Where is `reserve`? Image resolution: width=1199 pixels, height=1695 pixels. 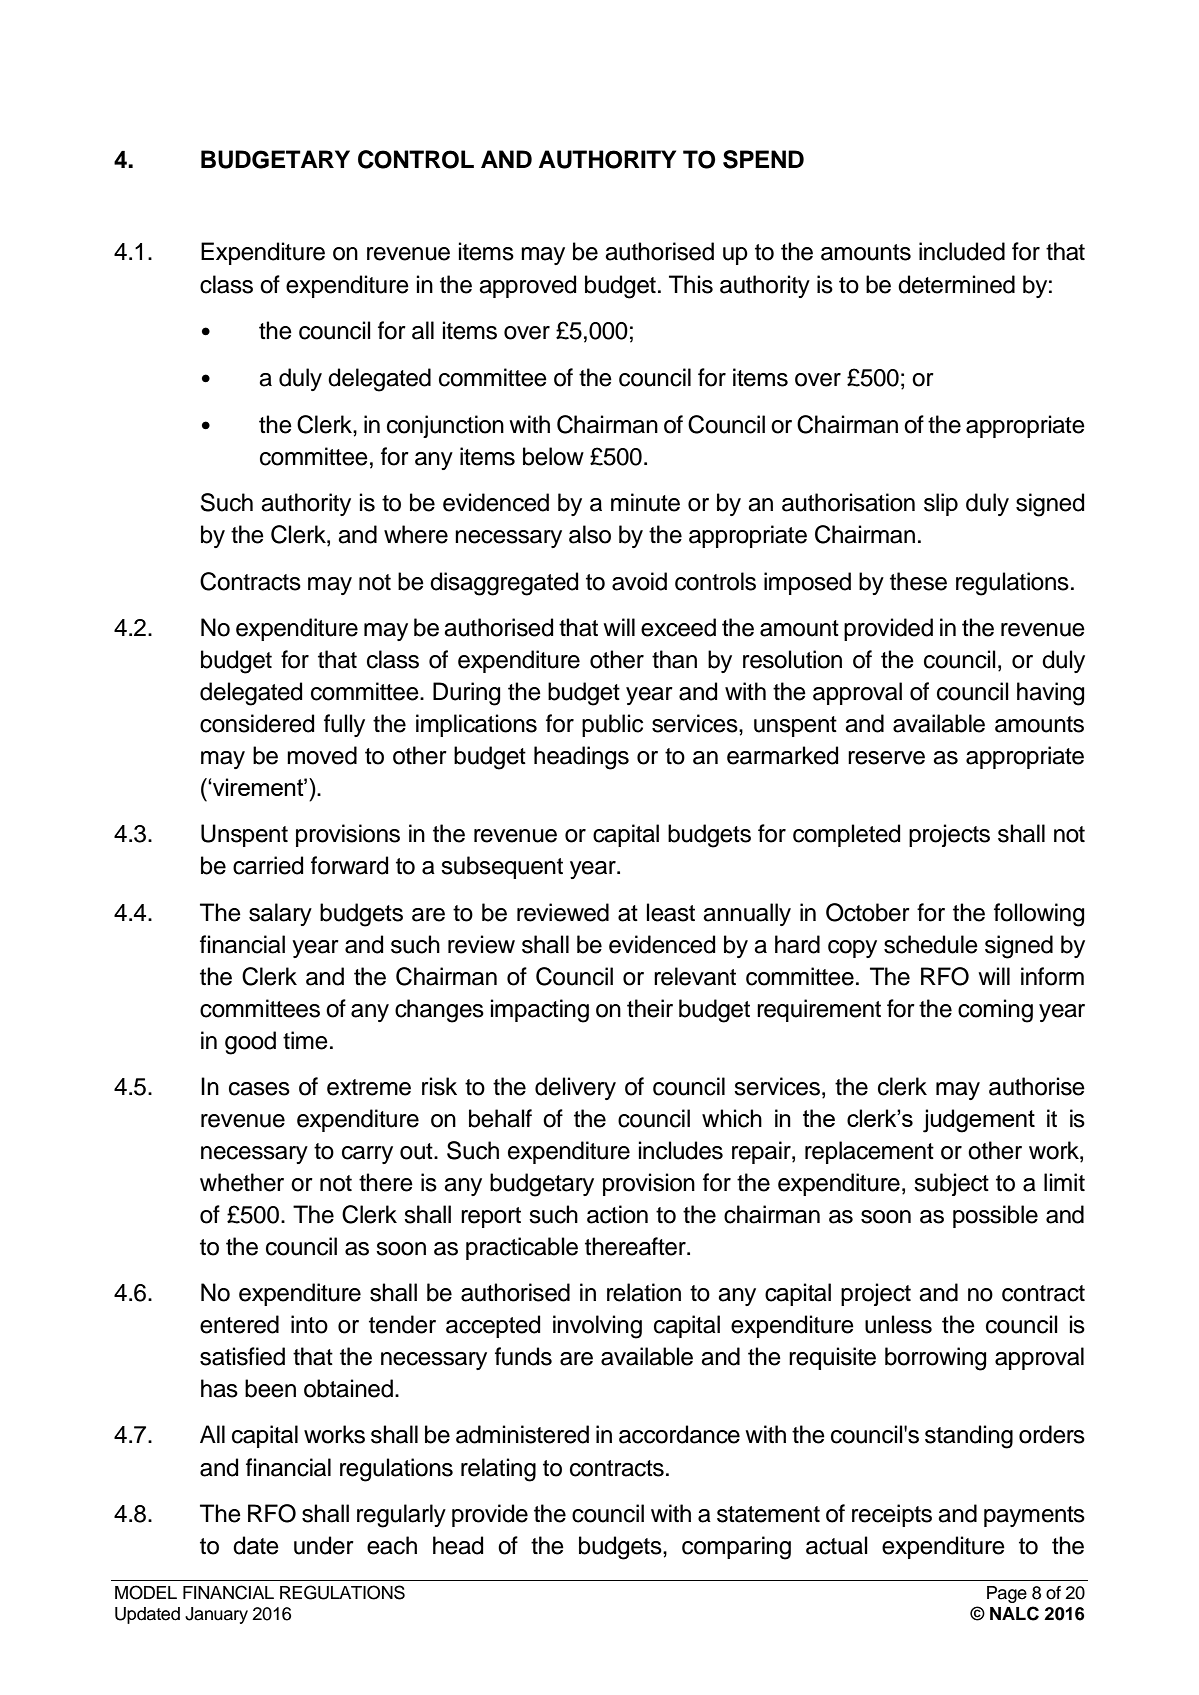
reserve is located at coordinates (886, 758).
